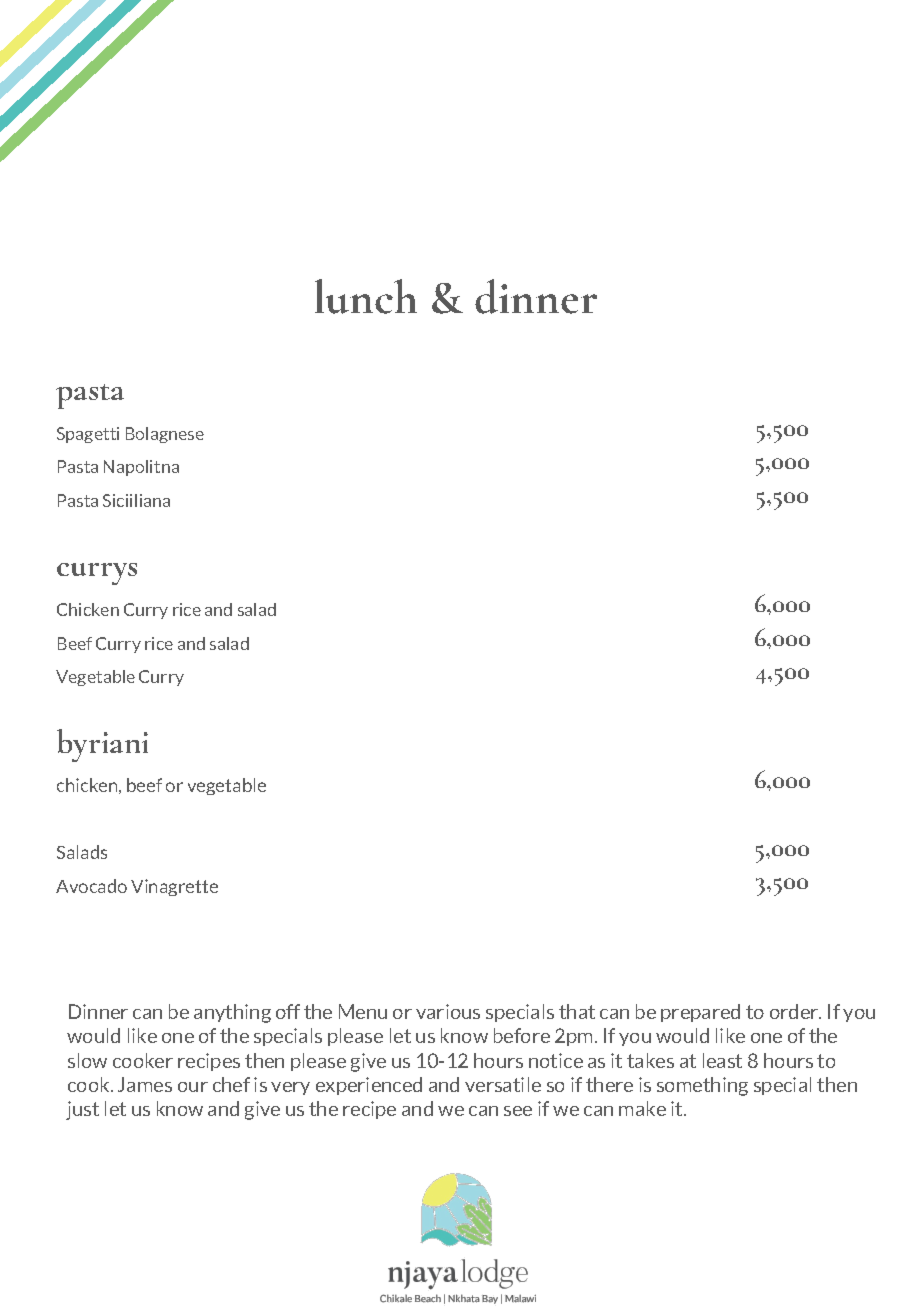  What do you see at coordinates (363, 1011) in the screenshot?
I see `Menu` at bounding box center [363, 1011].
